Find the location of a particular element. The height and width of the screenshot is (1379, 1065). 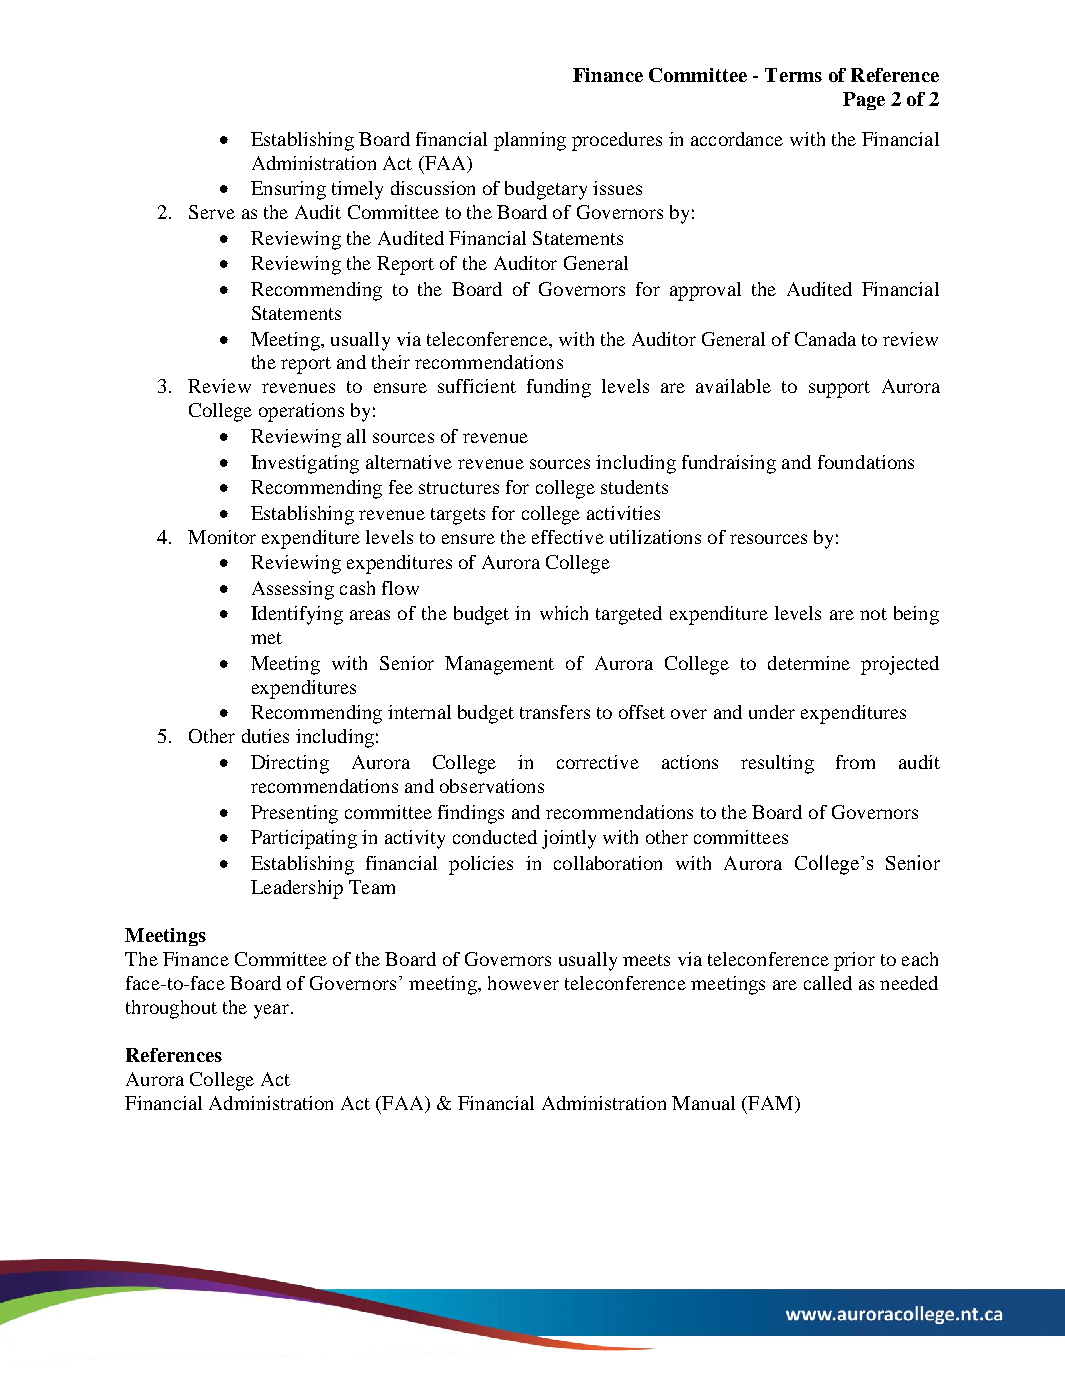

support is located at coordinates (839, 389).
